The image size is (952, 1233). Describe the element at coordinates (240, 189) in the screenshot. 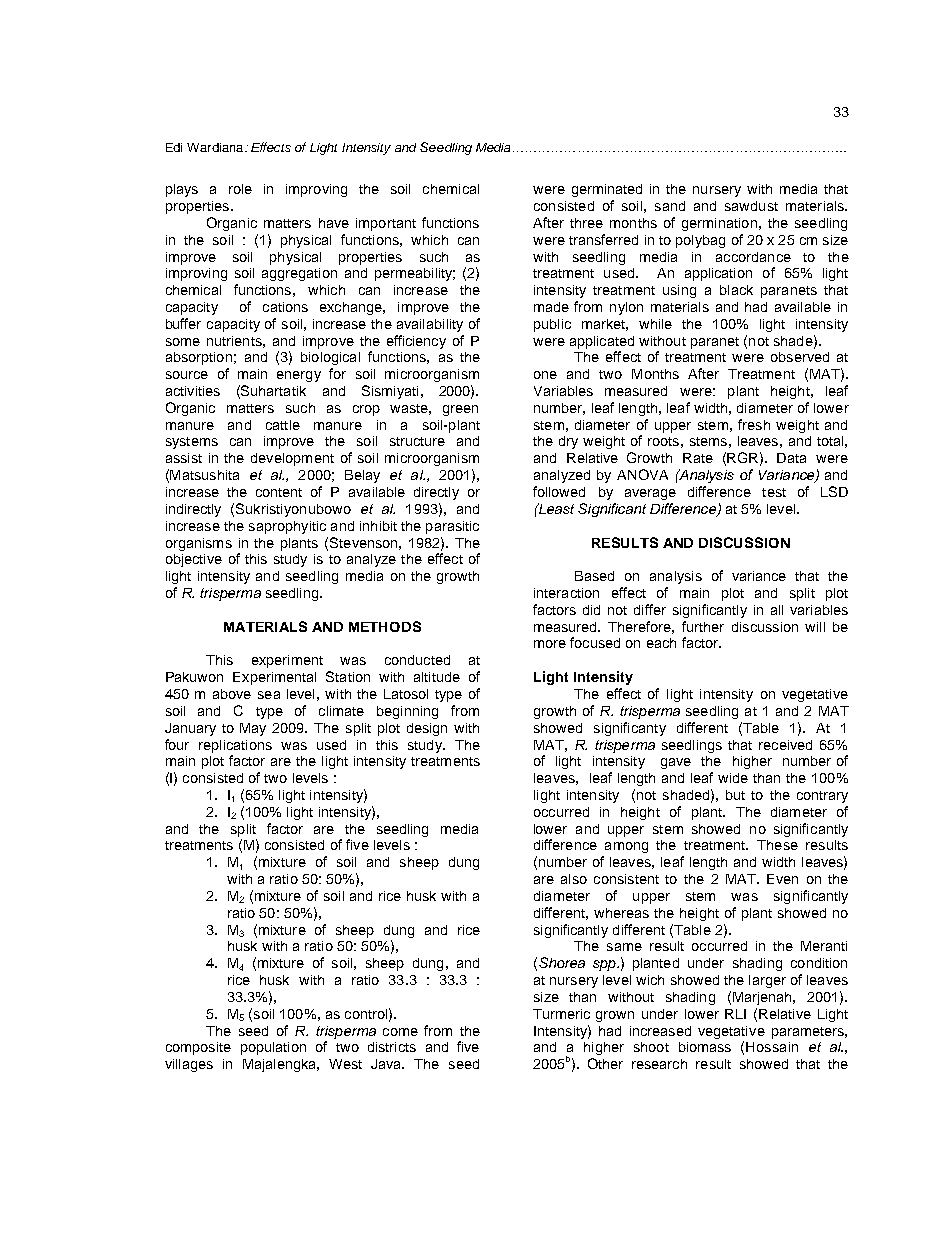

I see `role` at that location.
